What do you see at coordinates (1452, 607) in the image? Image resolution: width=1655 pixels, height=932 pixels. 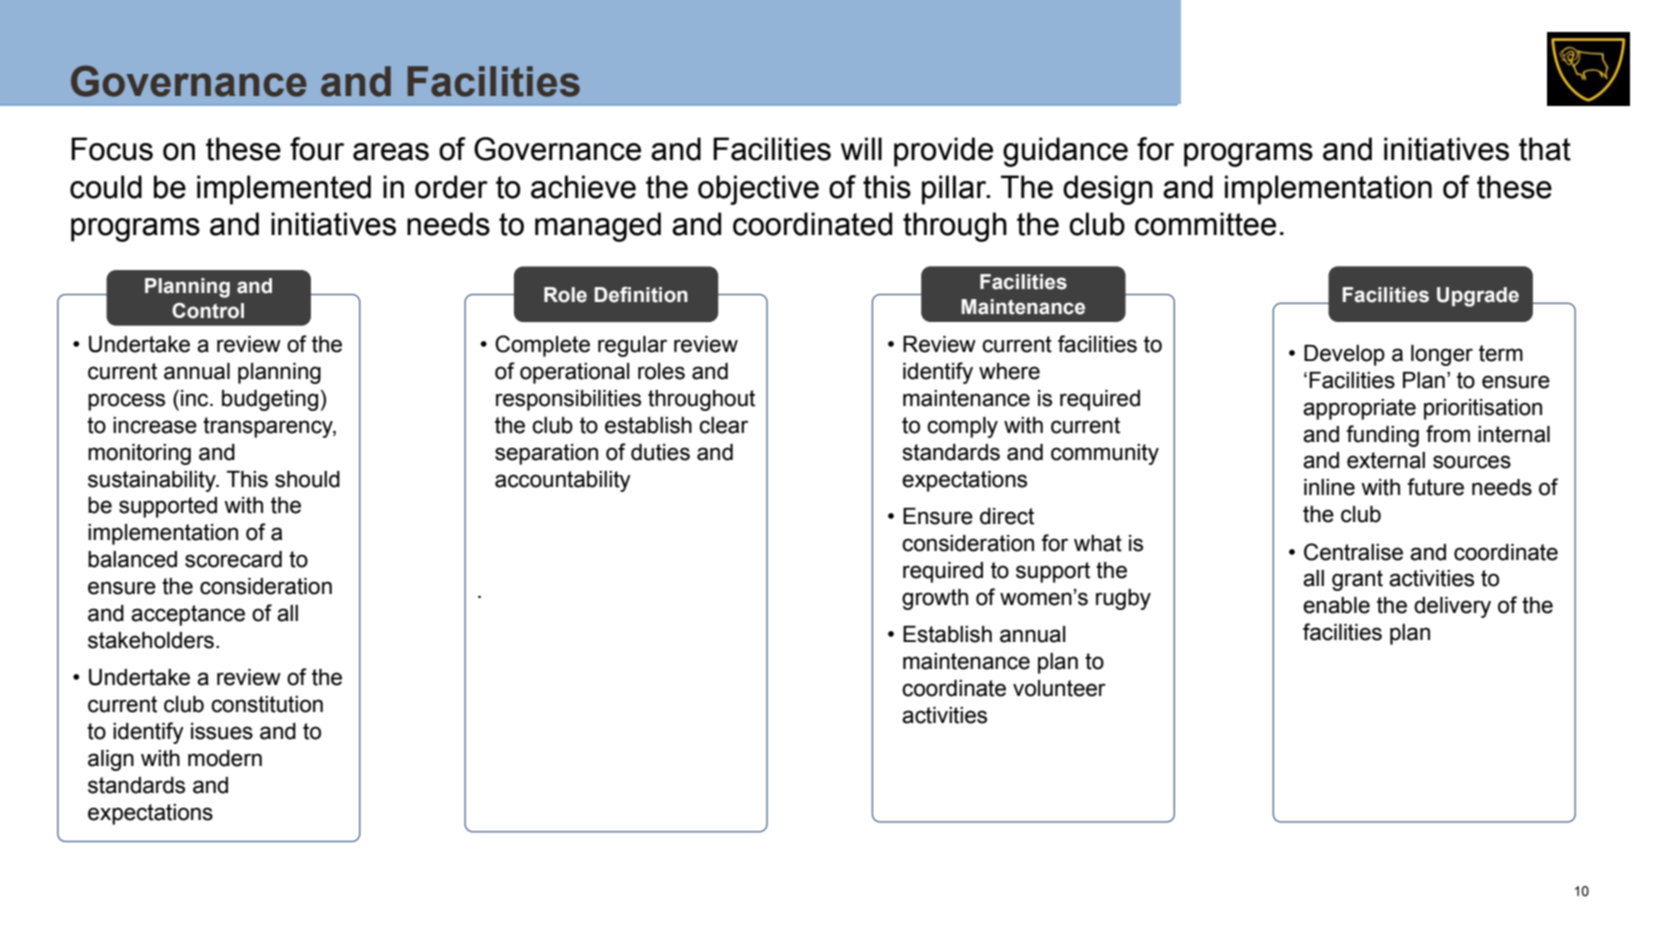 I see `delivery` at bounding box center [1452, 607].
